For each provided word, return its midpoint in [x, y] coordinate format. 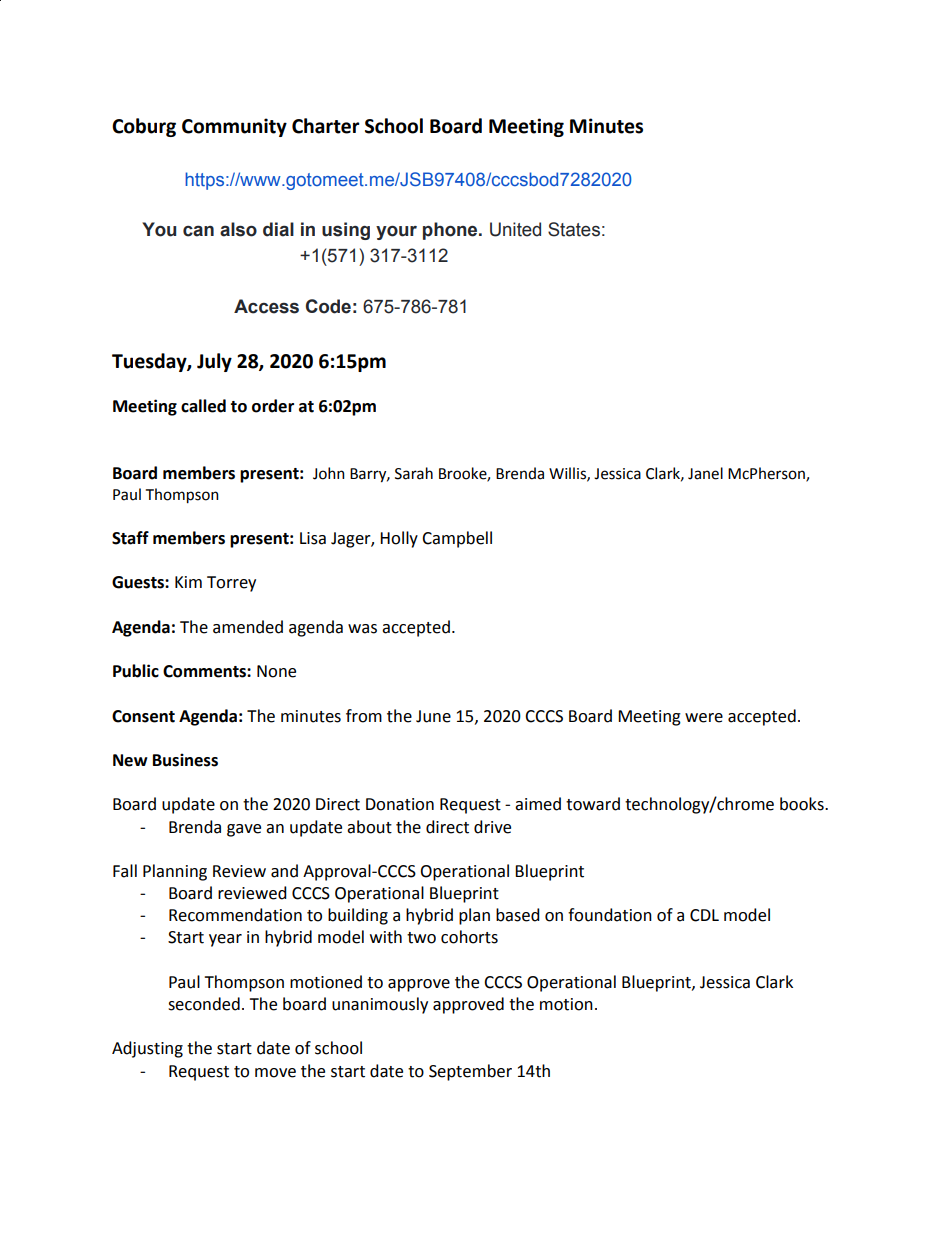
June [433, 716]
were [704, 718]
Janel [705, 473]
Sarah [414, 473]
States [574, 229]
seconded [204, 1004]
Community [234, 127]
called [203, 406]
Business [185, 760]
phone [451, 231]
